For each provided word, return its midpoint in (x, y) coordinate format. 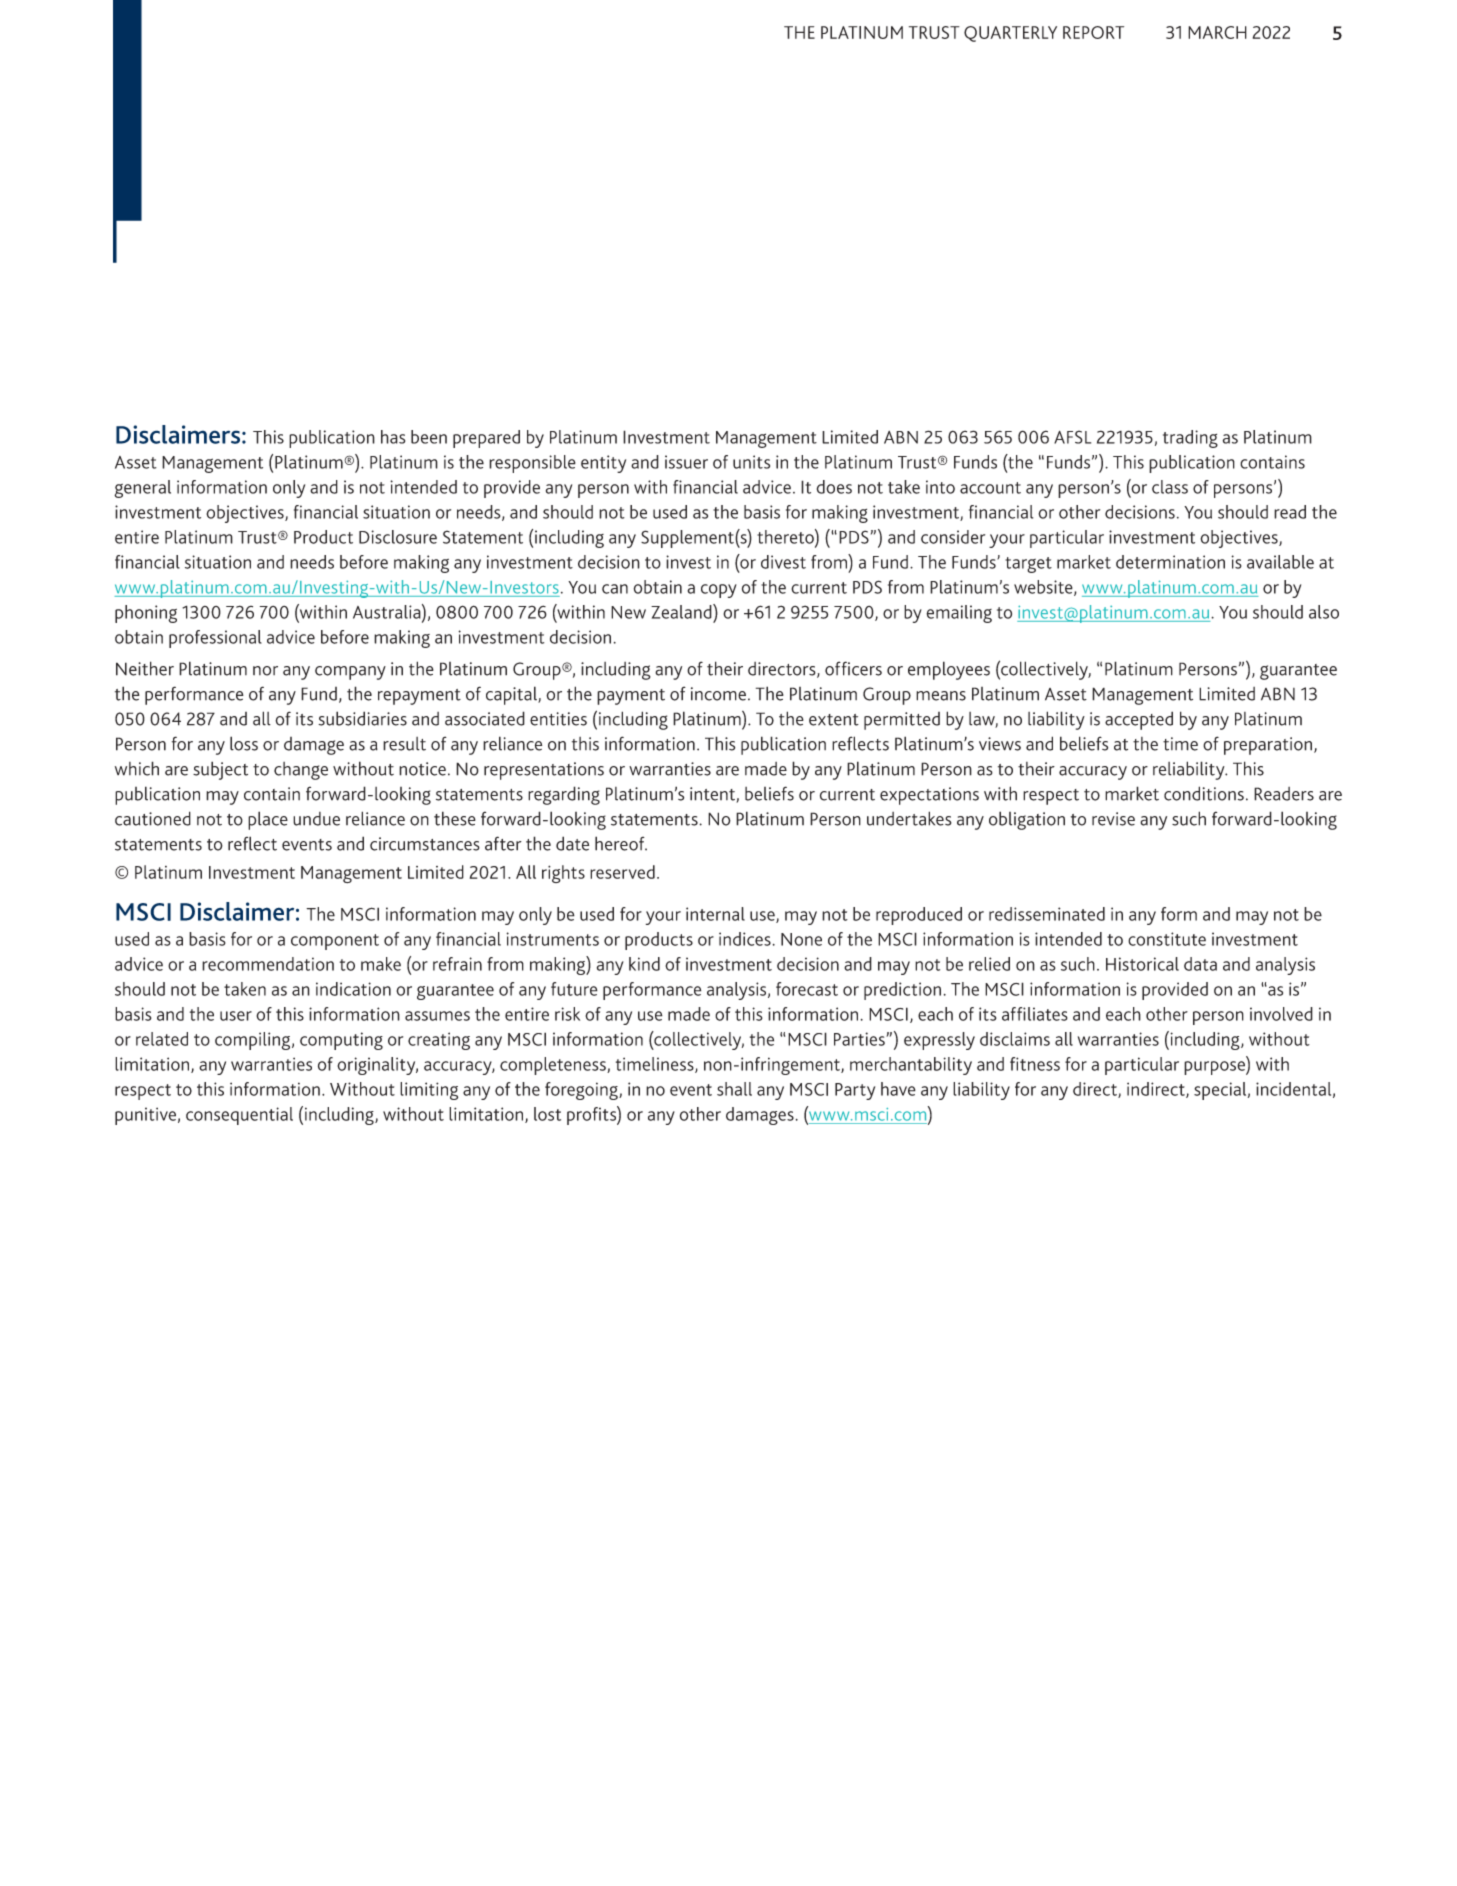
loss (244, 743)
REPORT (1093, 32)
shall (734, 1089)
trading (1190, 439)
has (393, 437)
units (751, 462)
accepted (1139, 720)
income (718, 694)
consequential (239, 1116)
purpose (1215, 1068)
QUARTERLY (1010, 34)
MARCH (1217, 32)
